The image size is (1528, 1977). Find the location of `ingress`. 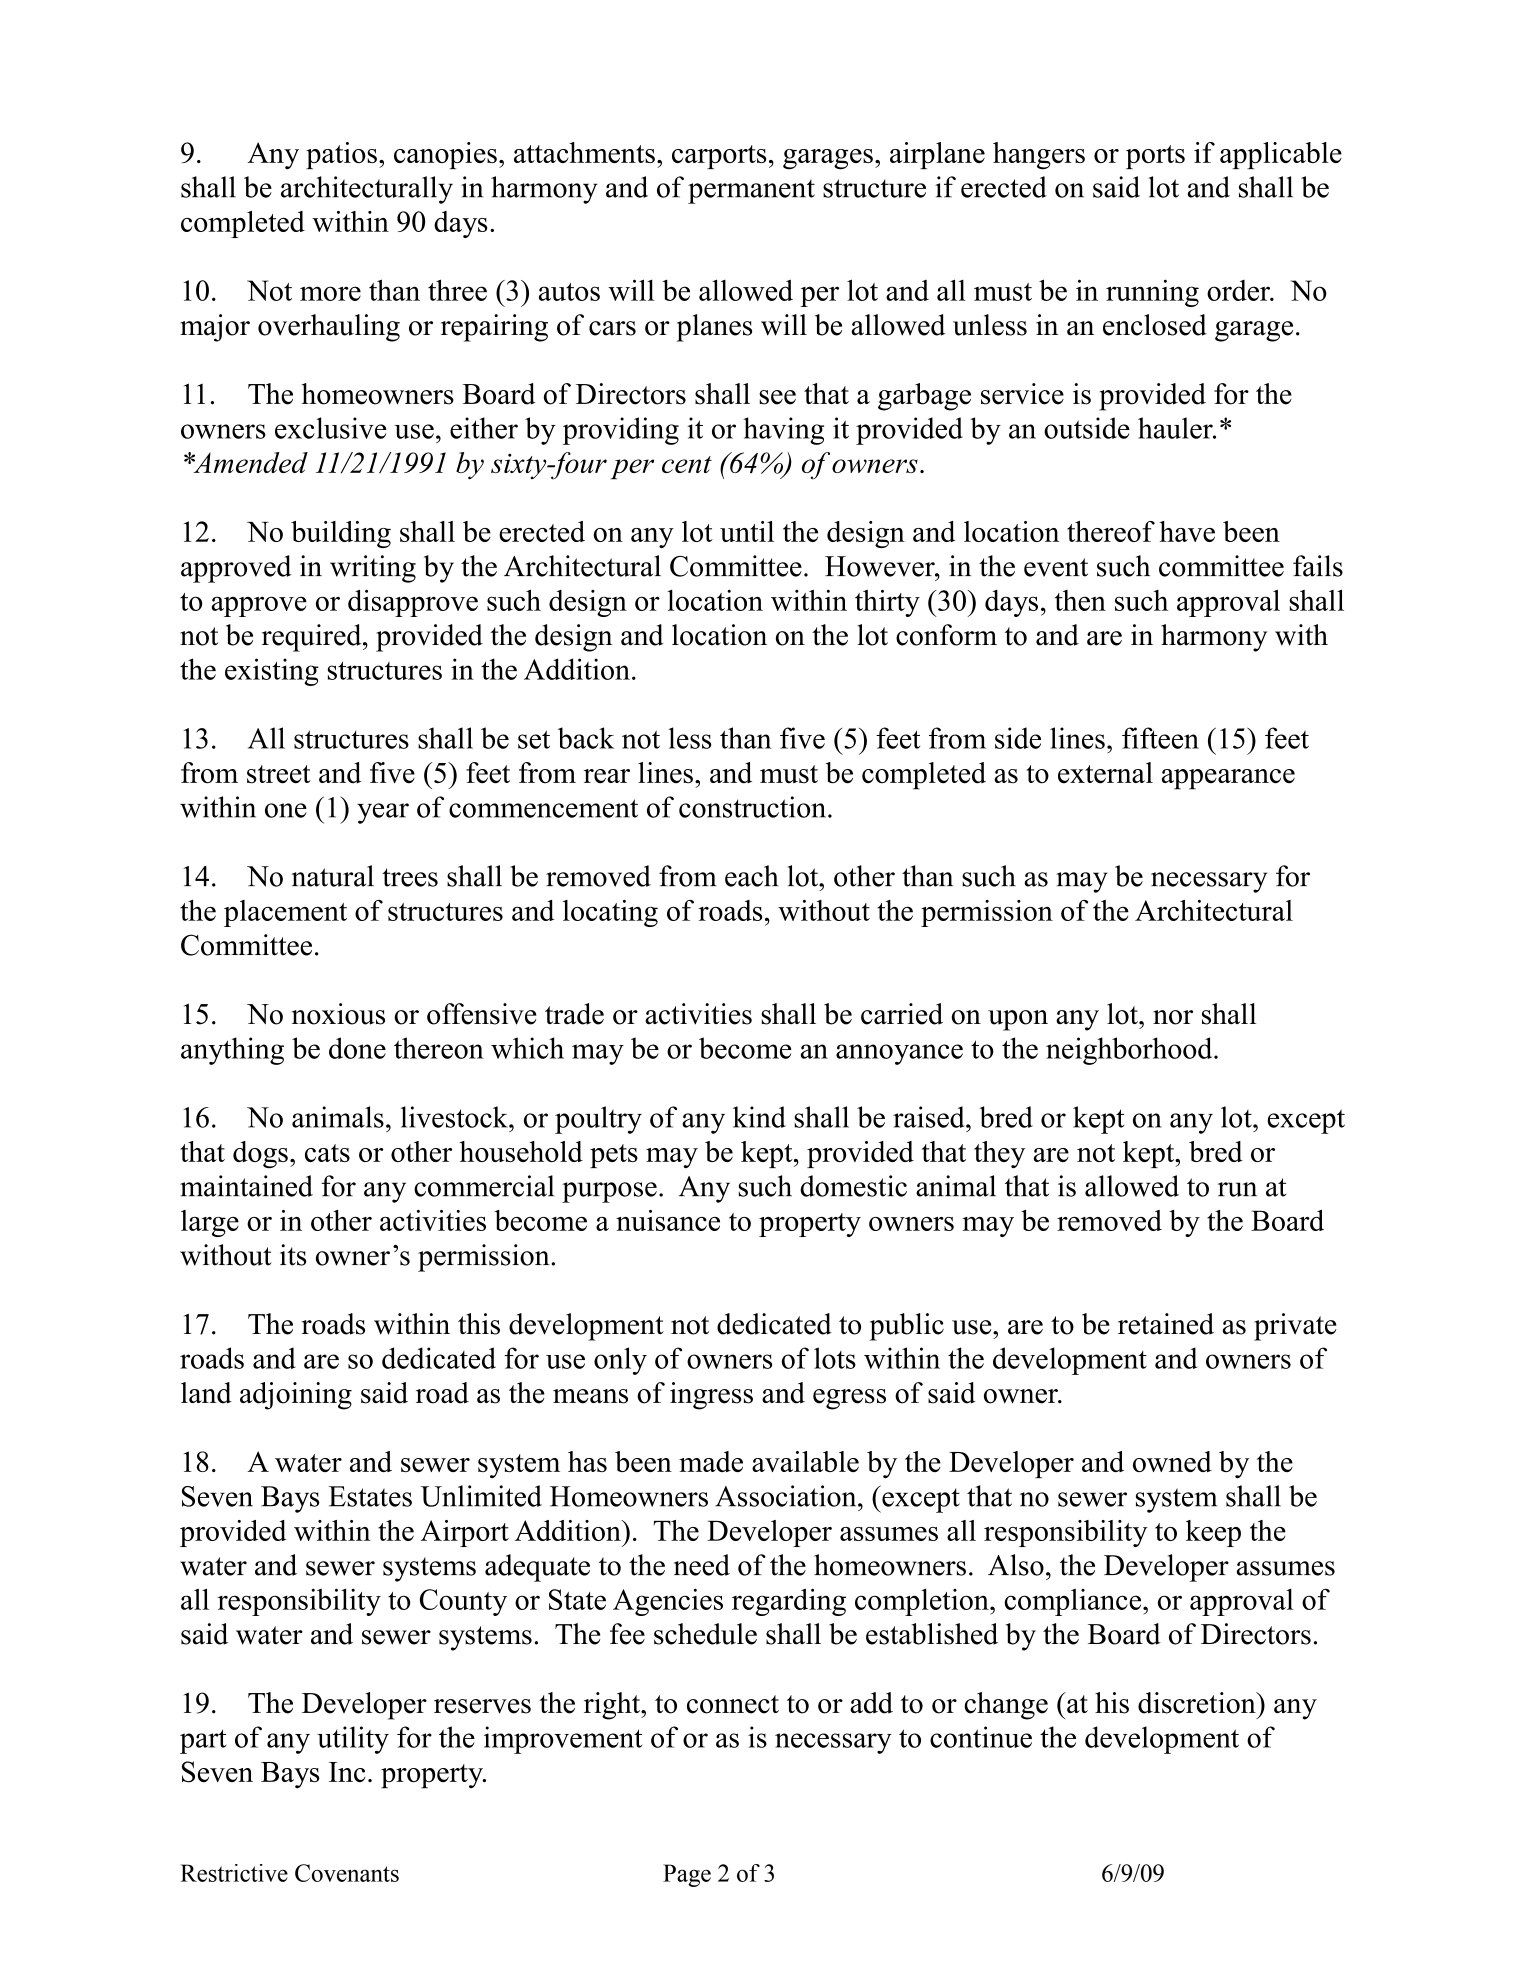

ingress is located at coordinates (711, 1396).
